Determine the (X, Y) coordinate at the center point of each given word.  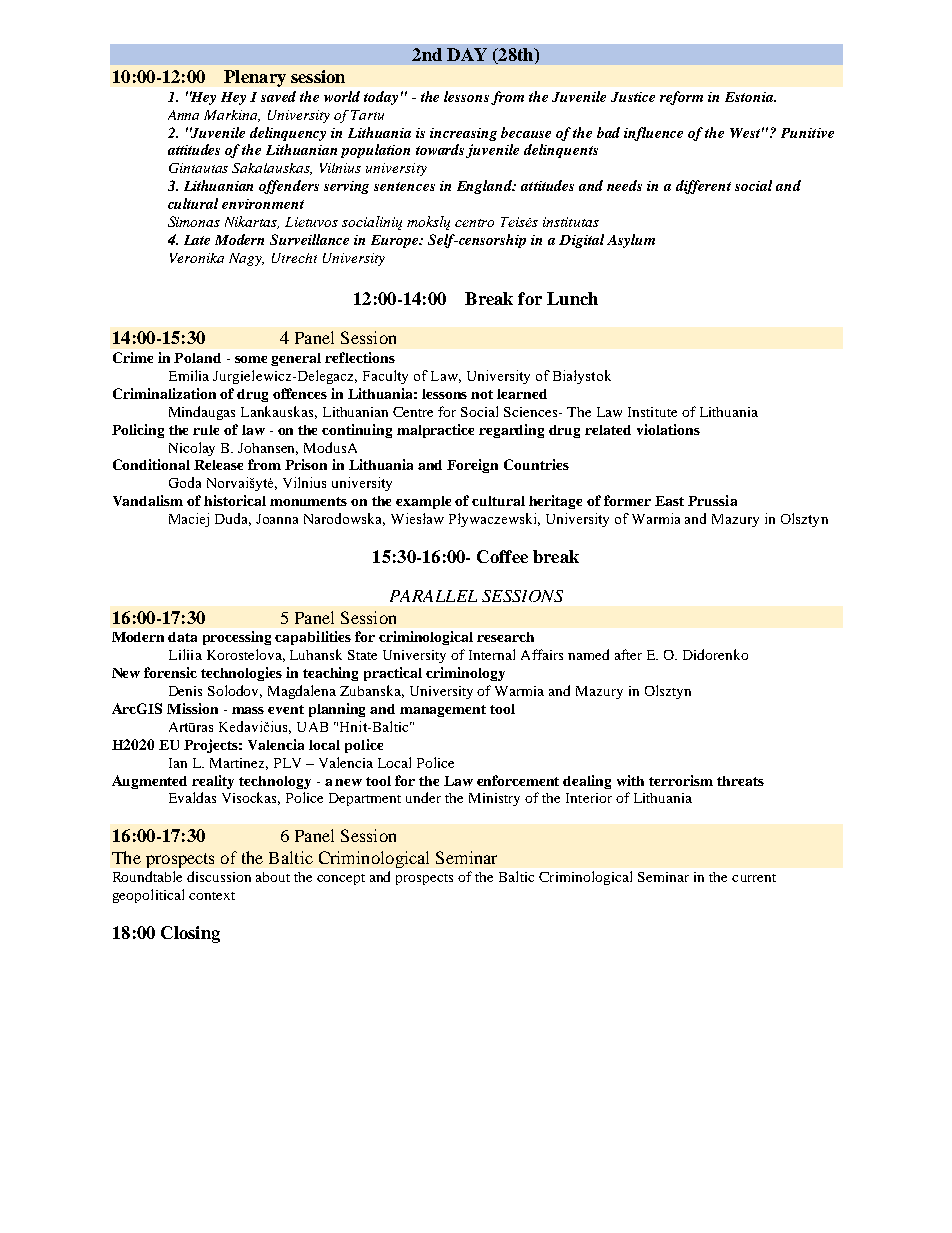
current (754, 878)
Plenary (255, 78)
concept (341, 879)
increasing (463, 134)
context (212, 896)
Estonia (750, 97)
